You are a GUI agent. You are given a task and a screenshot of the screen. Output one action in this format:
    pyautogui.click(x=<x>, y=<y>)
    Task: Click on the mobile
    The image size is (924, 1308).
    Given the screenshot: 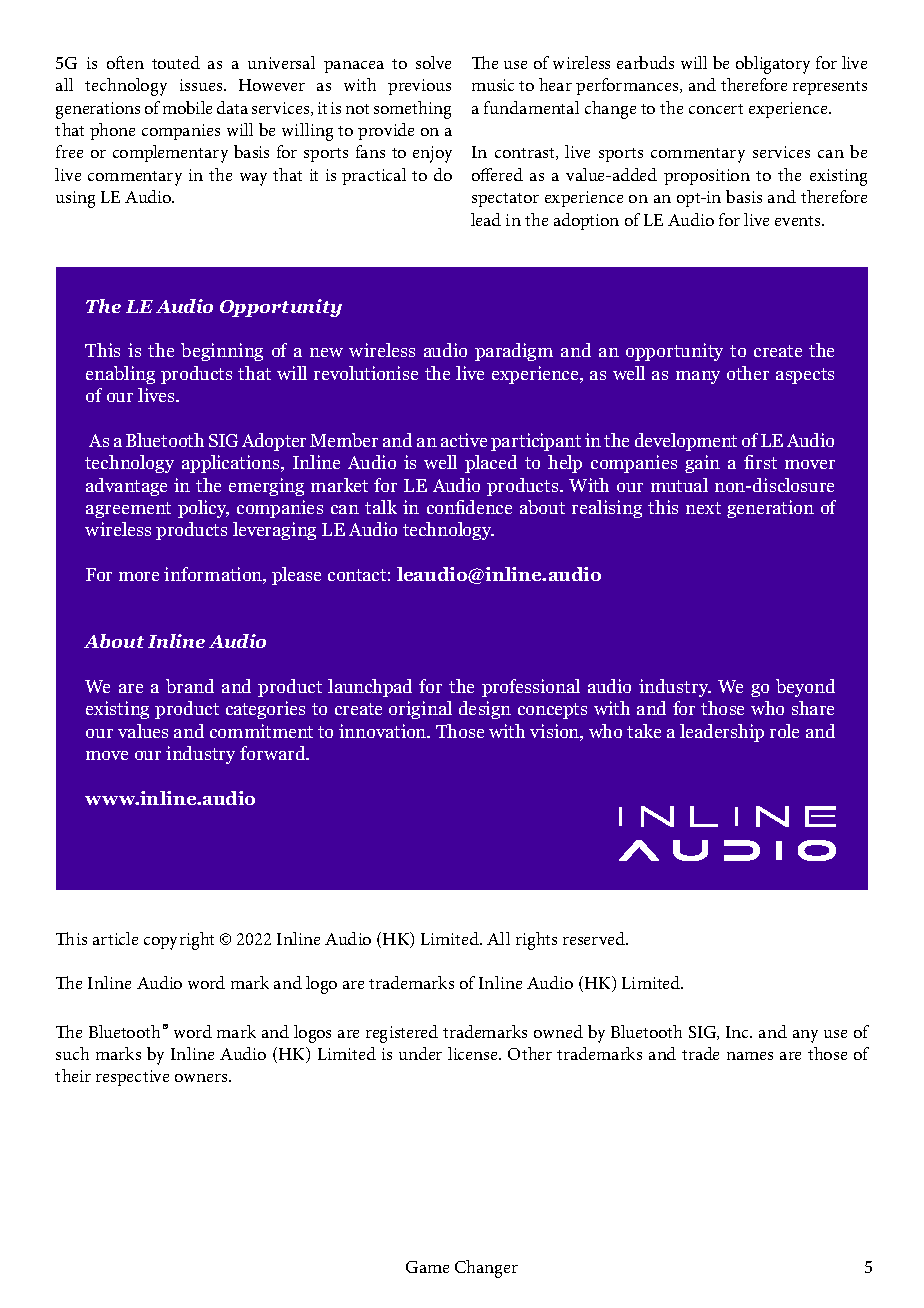 What is the action you would take?
    pyautogui.click(x=187, y=107)
